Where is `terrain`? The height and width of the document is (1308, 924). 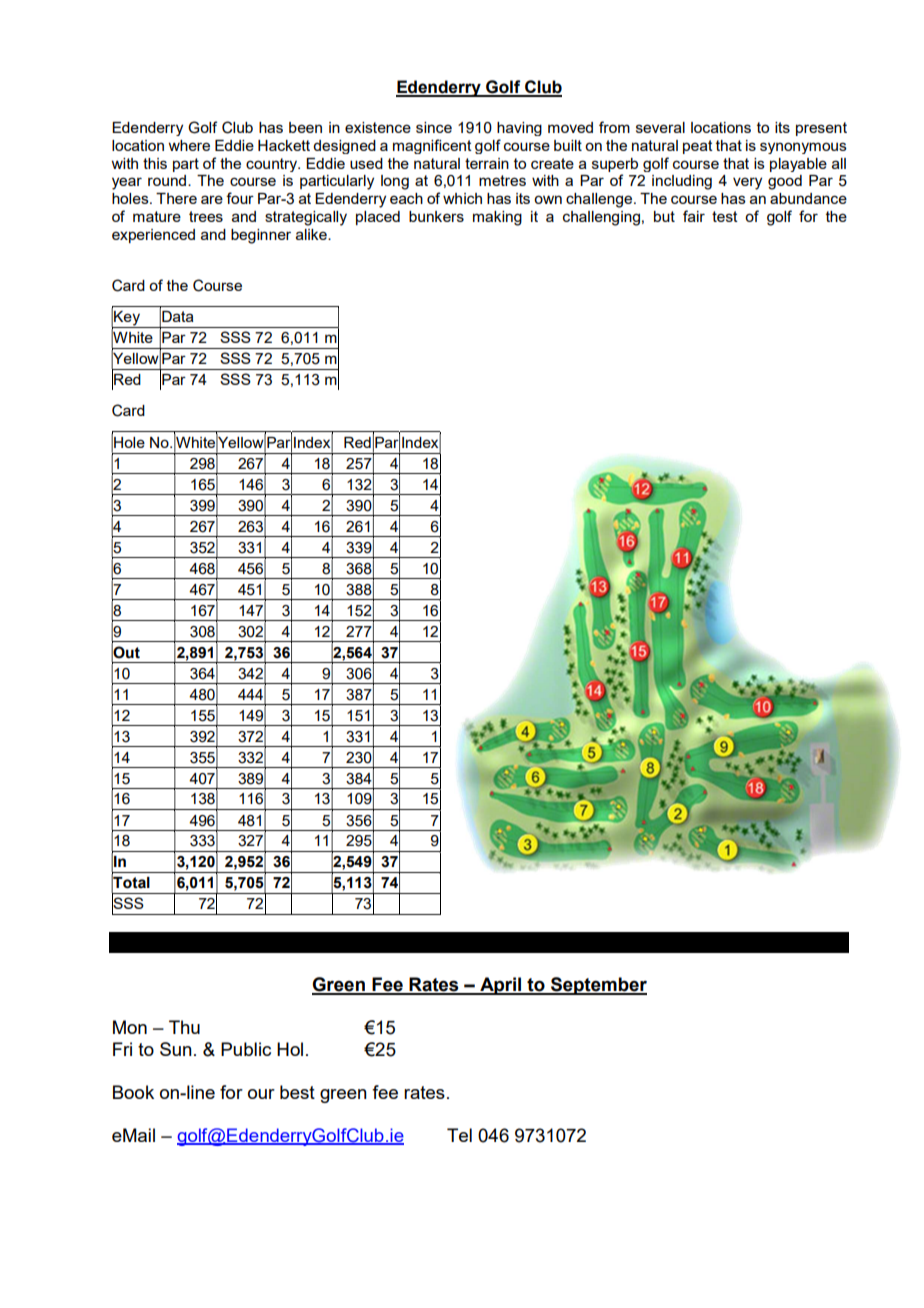
terrain is located at coordinates (487, 163).
